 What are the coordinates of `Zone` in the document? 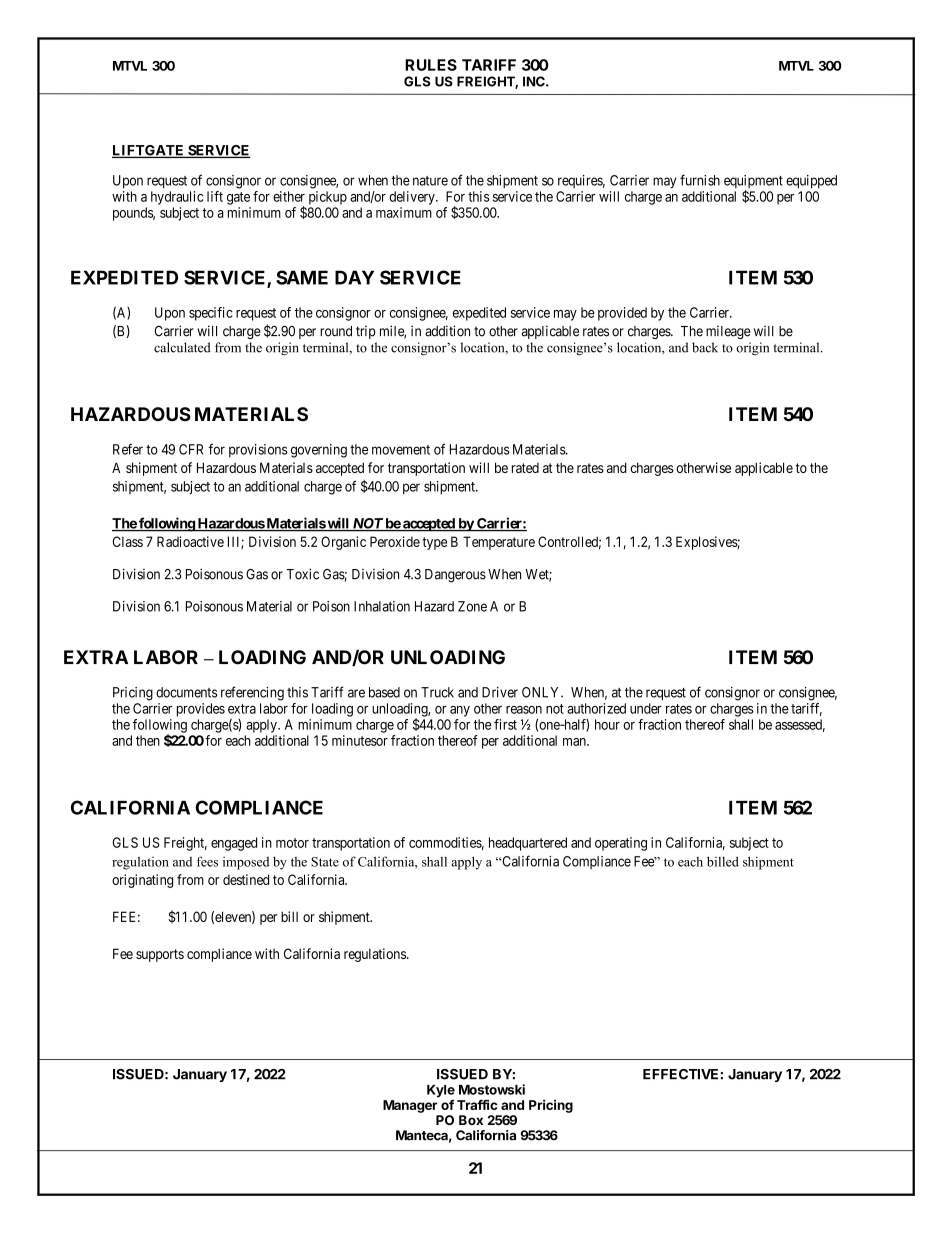 It's located at (472, 606).
